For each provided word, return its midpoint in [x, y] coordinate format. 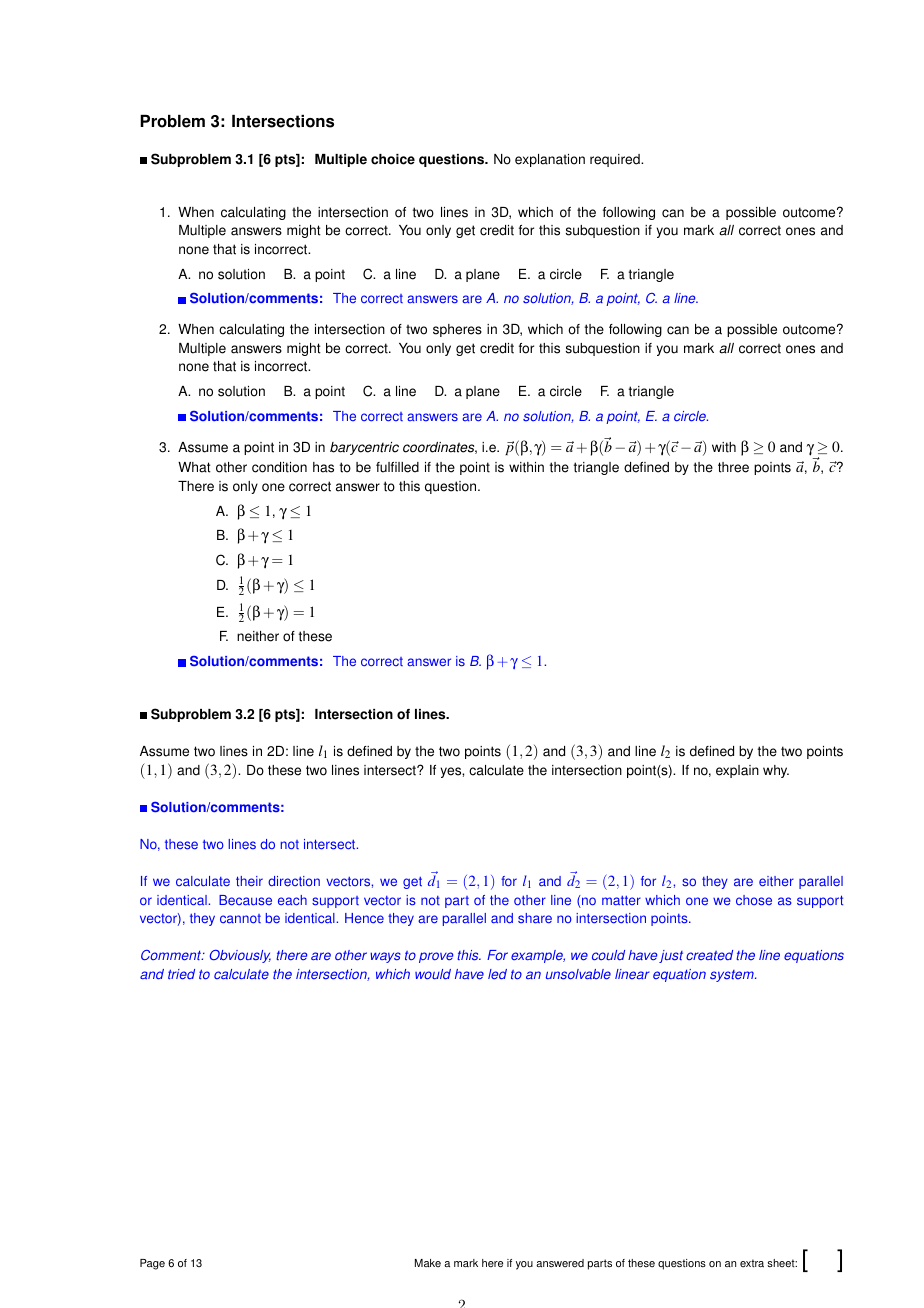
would [433, 974]
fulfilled [397, 467]
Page [152, 1264]
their [249, 881]
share [535, 918]
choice [393, 159]
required [616, 160]
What [194, 467]
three [733, 467]
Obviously [240, 956]
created [709, 955]
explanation [550, 160]
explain [737, 771]
